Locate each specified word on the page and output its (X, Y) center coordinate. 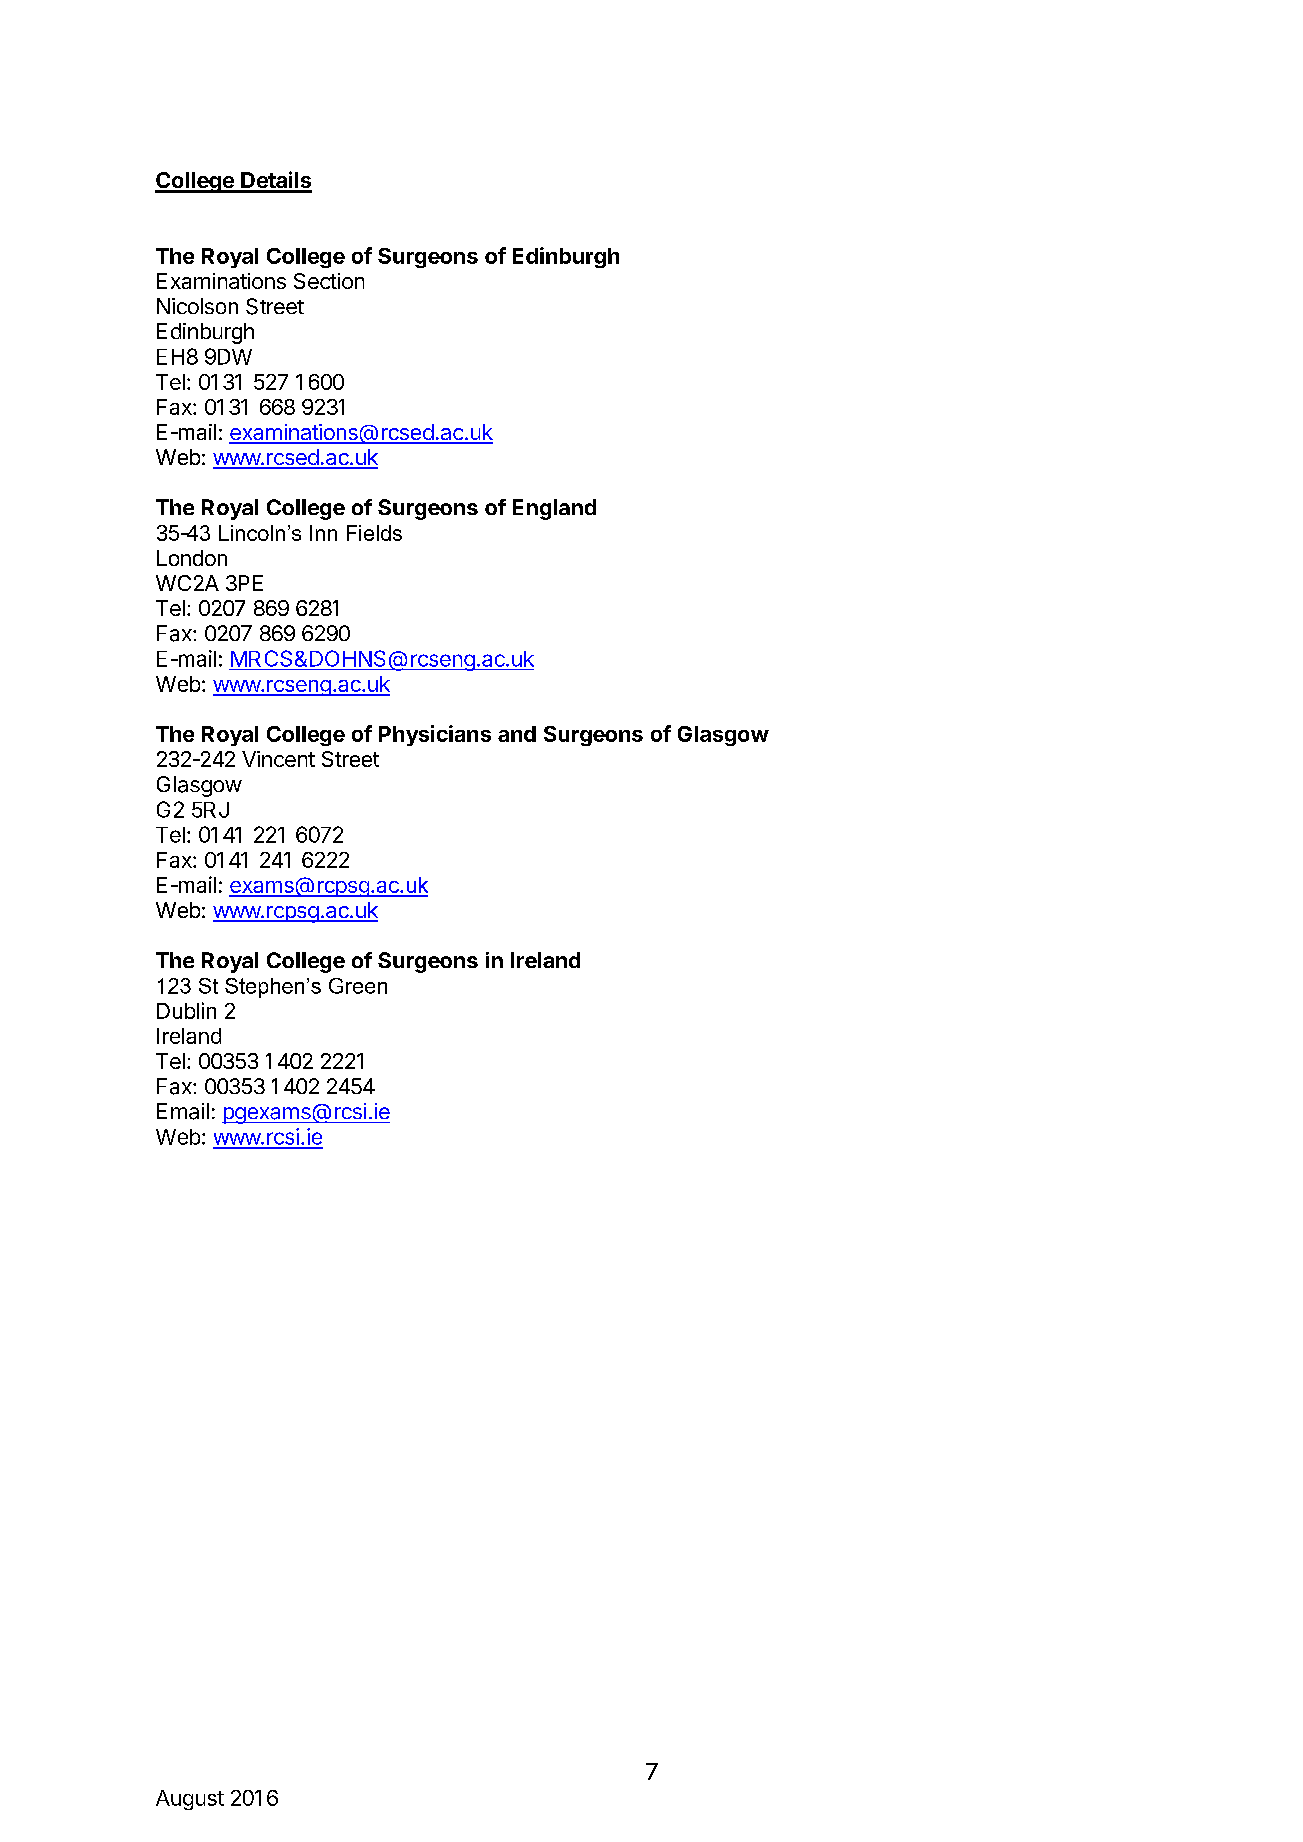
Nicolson (197, 306)
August (190, 1800)
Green (358, 986)
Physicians (435, 735)
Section (329, 281)
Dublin (186, 1010)
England (554, 509)
